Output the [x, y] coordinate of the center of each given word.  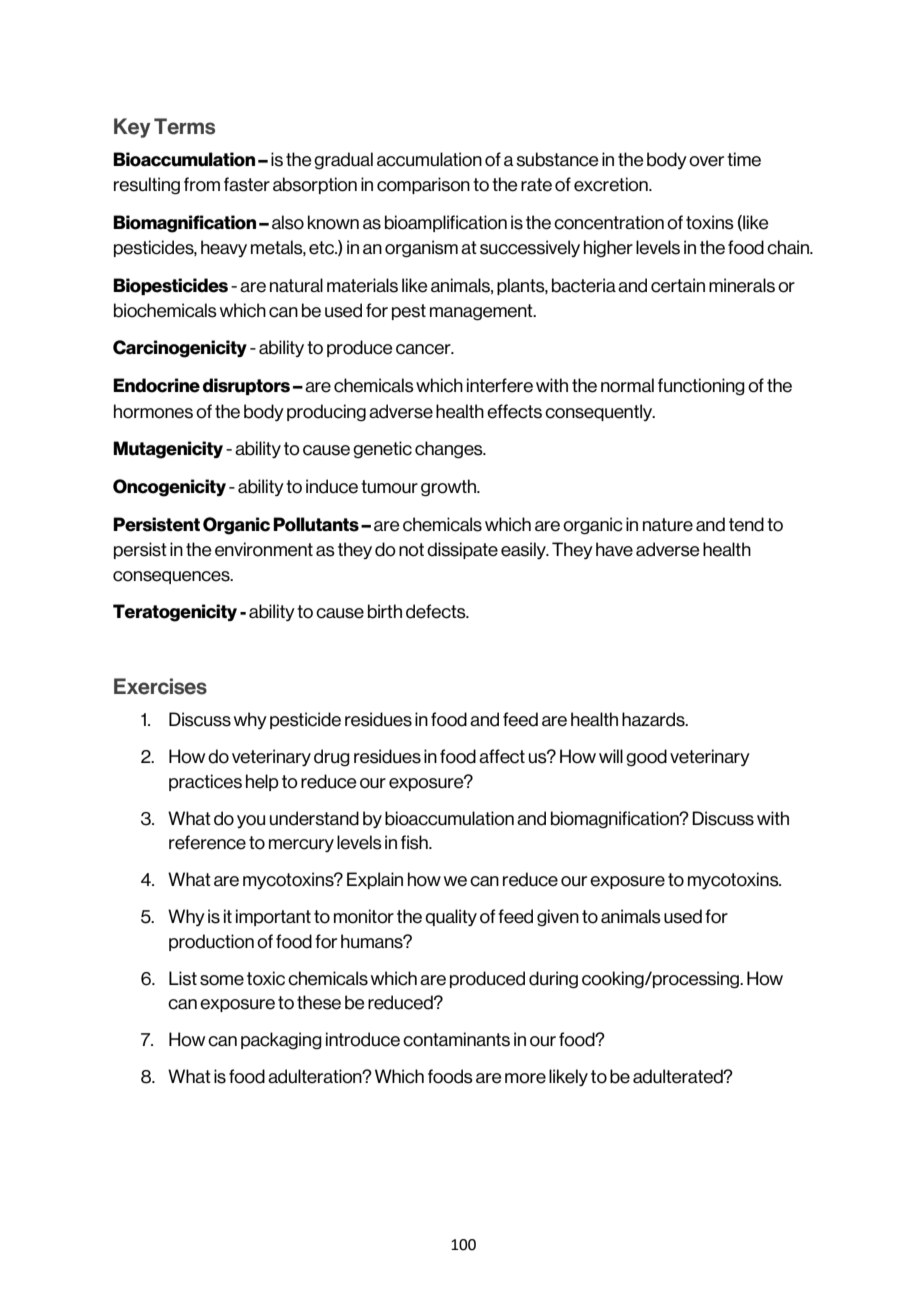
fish [415, 842]
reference [207, 842]
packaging [281, 1041]
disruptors [246, 386]
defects [437, 611]
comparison [423, 185]
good [646, 758]
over [706, 161]
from [202, 184]
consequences [172, 577]
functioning [701, 387]
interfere [500, 385]
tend [746, 524]
